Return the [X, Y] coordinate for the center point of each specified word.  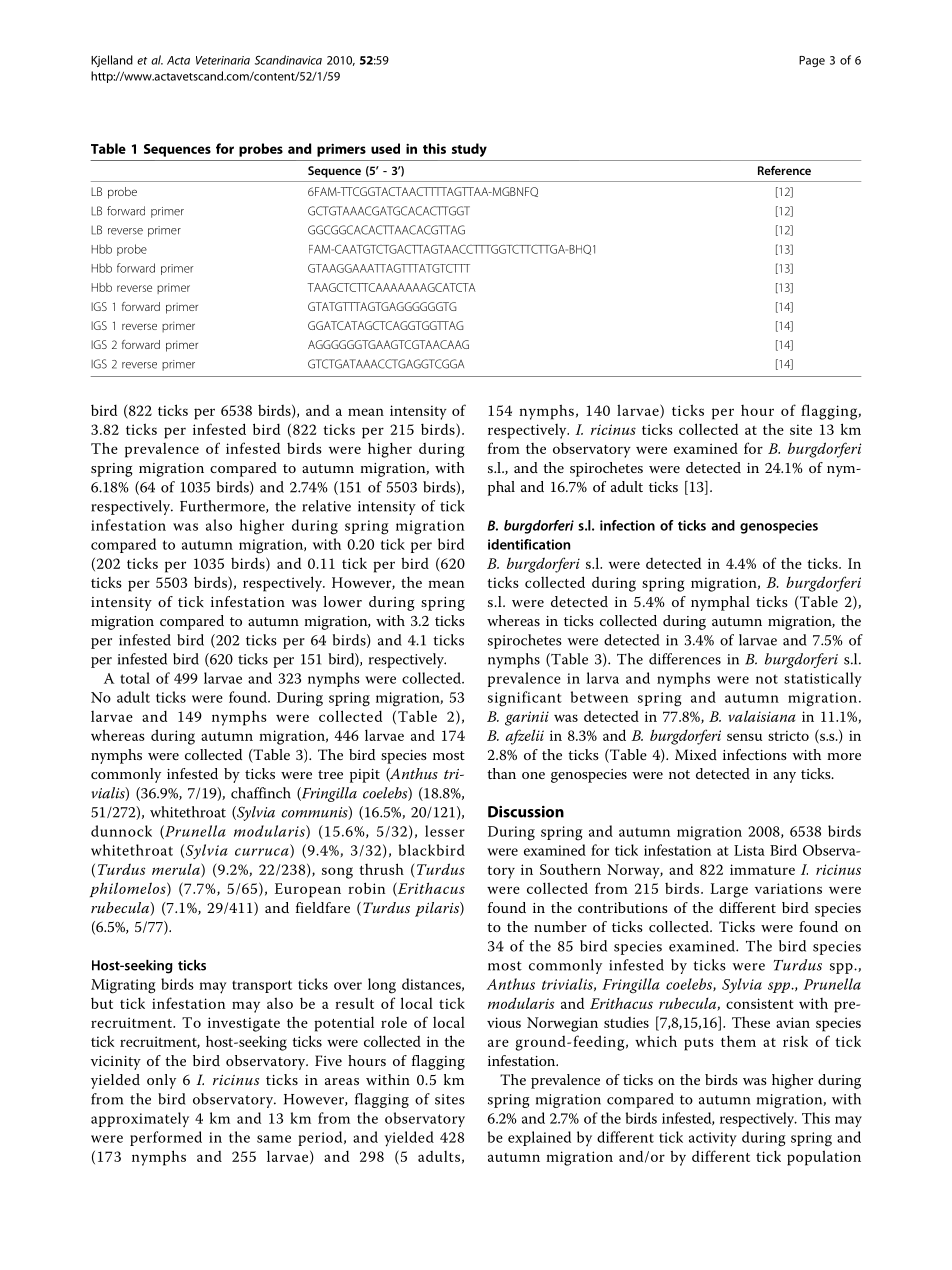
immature [762, 869]
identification [529, 544]
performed [166, 1138]
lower [343, 601]
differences [685, 659]
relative [326, 506]
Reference [784, 170]
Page [812, 61]
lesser [445, 831]
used [385, 148]
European [308, 890]
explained [539, 1138]
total [135, 678]
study [469, 150]
